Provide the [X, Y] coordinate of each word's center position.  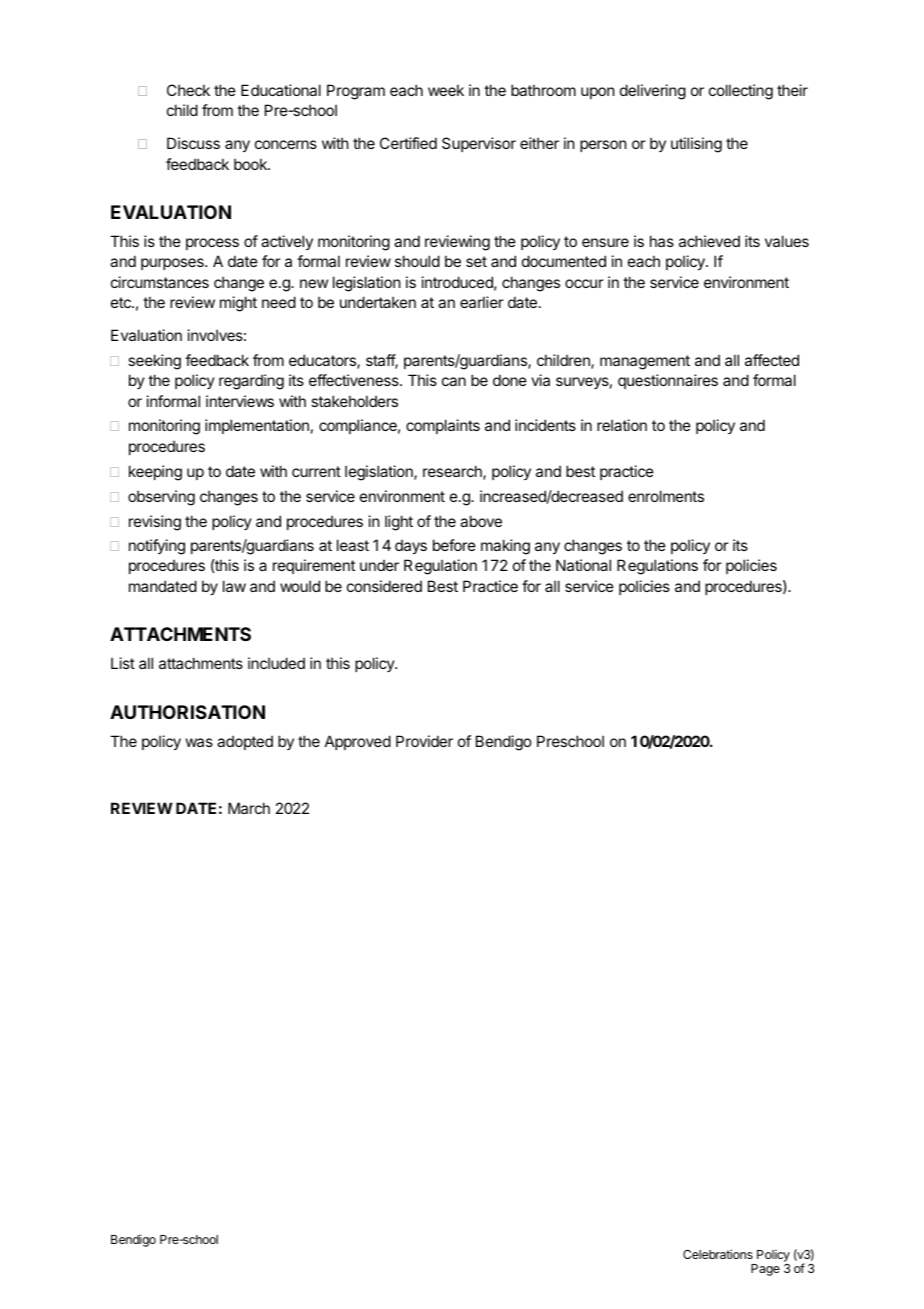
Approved [358, 742]
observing [161, 498]
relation [622, 425]
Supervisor [479, 144]
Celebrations [718, 1254]
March [249, 808]
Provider [424, 741]
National [583, 565]
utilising [696, 145]
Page [765, 1270]
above [481, 521]
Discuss [193, 143]
